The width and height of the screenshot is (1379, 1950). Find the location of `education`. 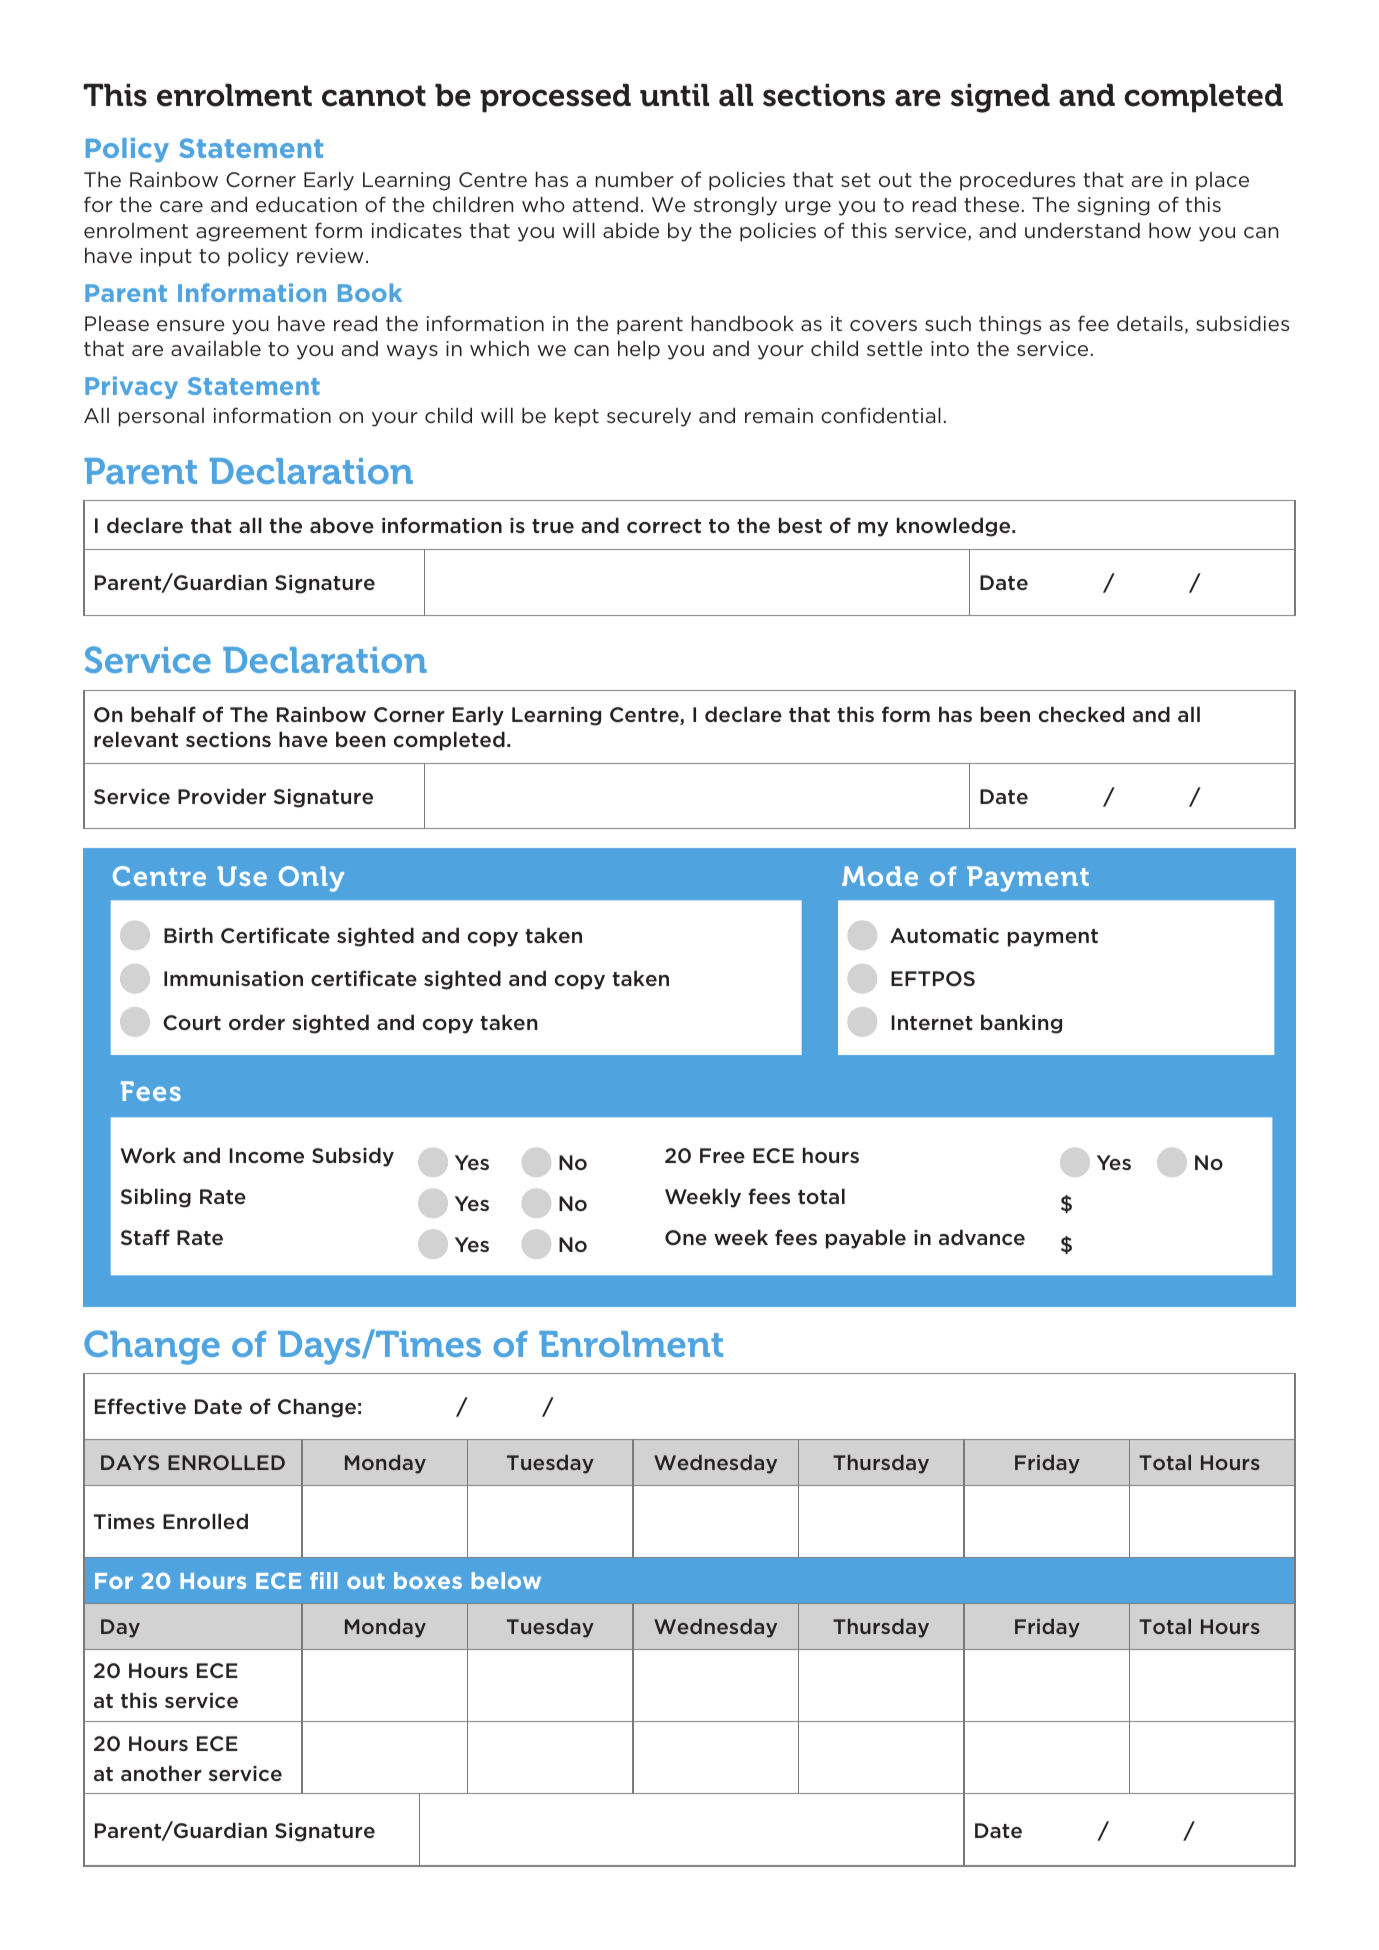

education is located at coordinates (306, 204).
